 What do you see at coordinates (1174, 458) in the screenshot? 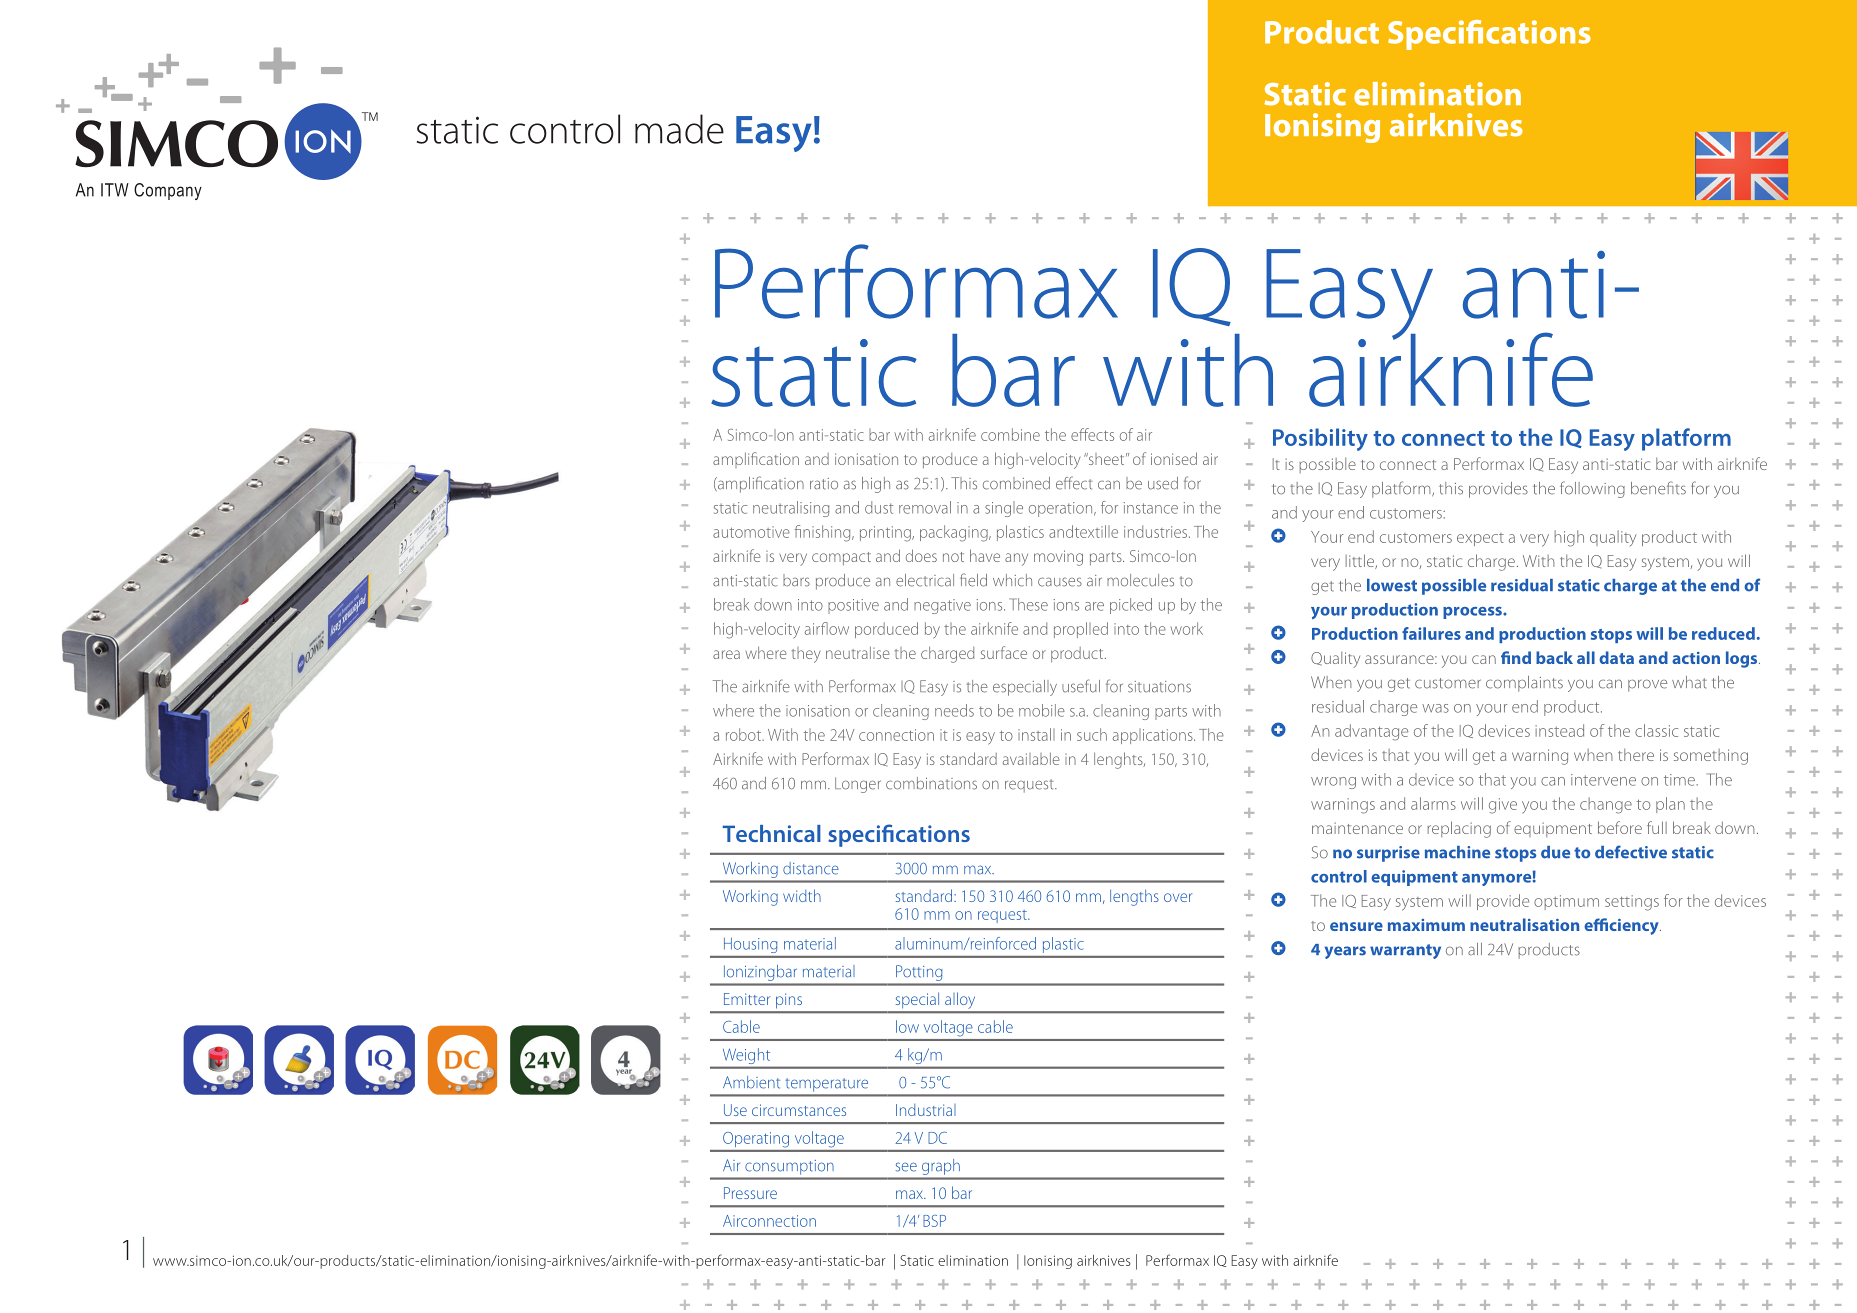
I see `ionised` at bounding box center [1174, 458].
